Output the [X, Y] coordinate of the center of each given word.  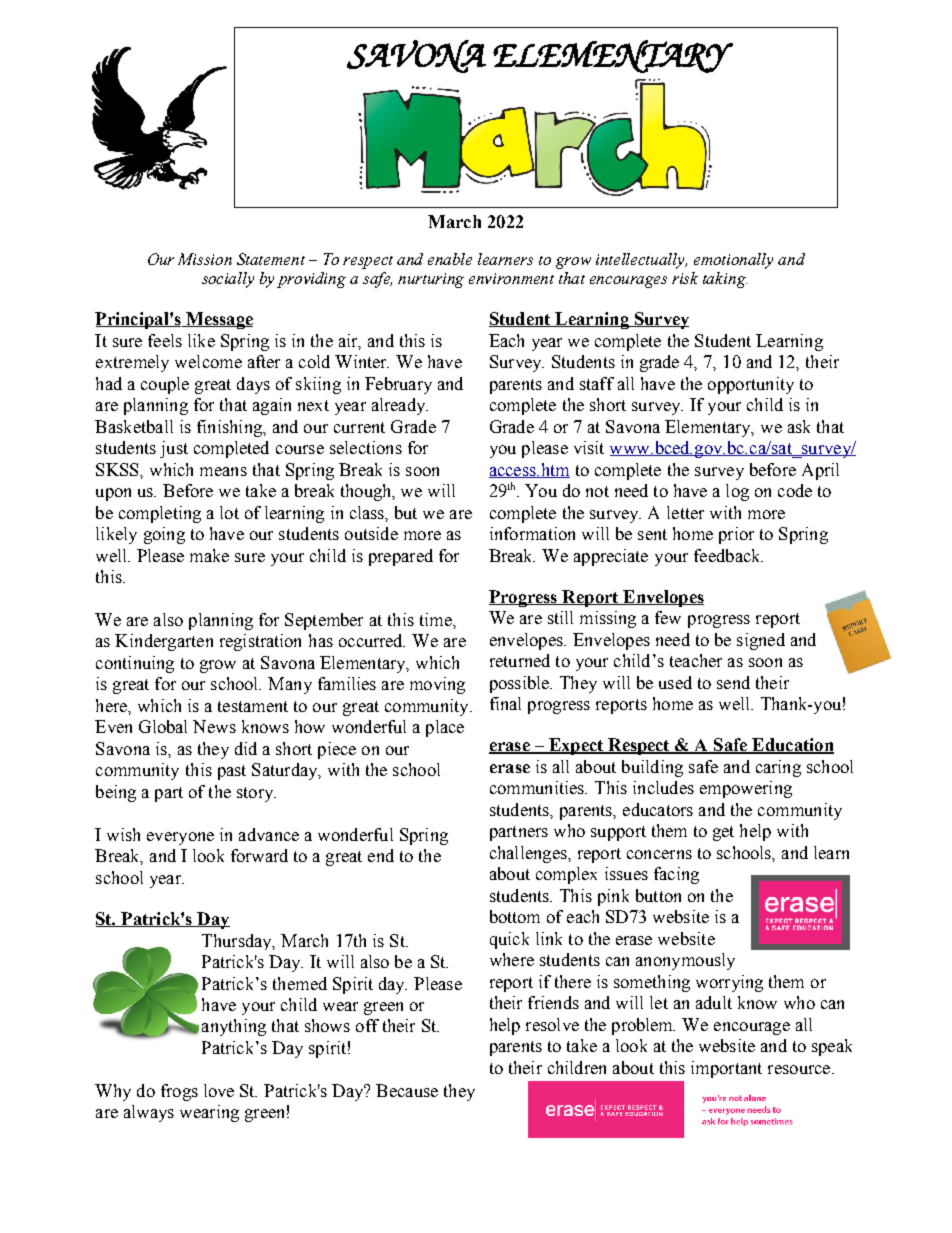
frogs [179, 1092]
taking [725, 280]
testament [253, 706]
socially [228, 280]
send [733, 682]
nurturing [431, 280]
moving [437, 685]
